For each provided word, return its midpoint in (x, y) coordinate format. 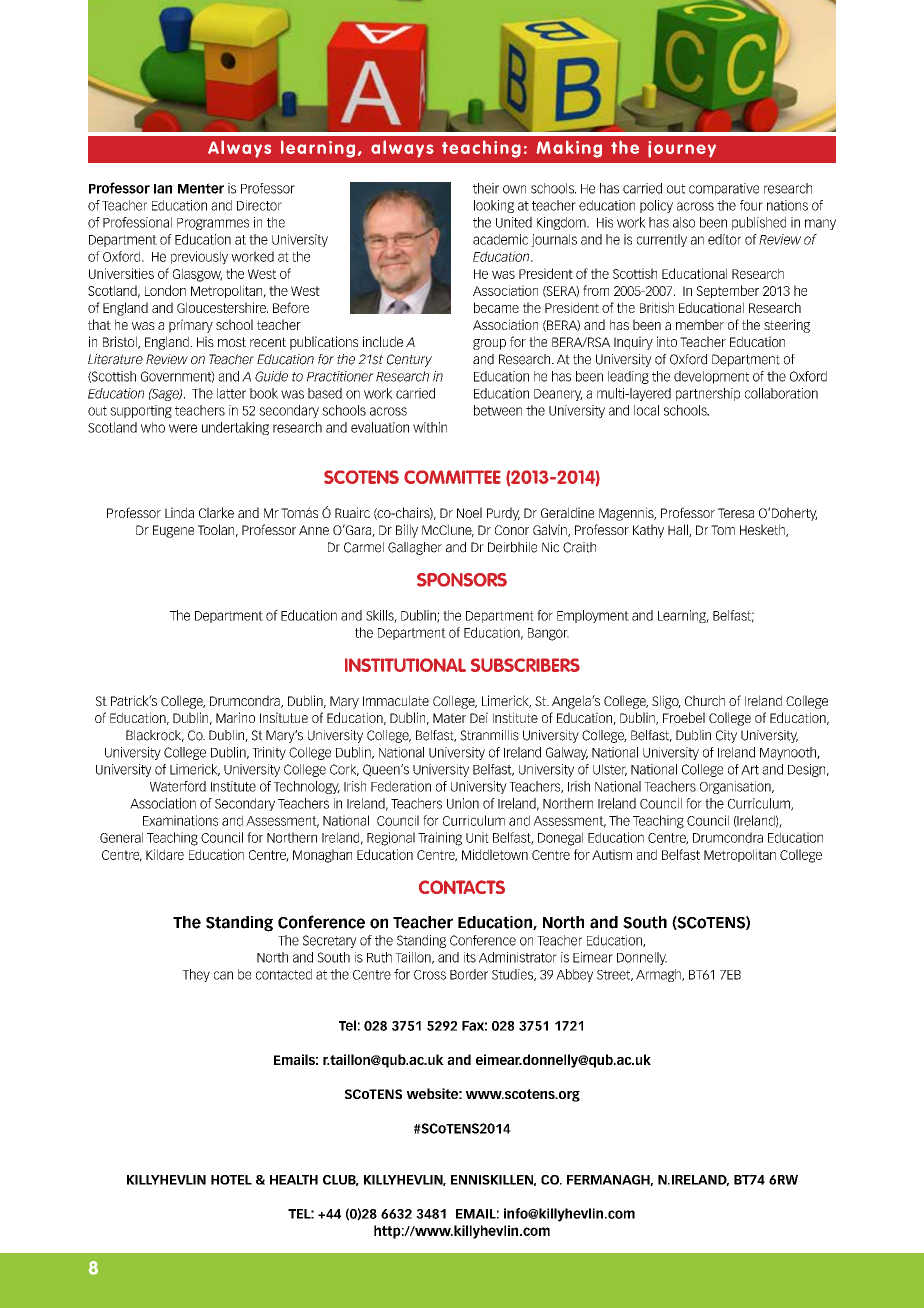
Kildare (165, 854)
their (486, 188)
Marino (235, 717)
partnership (708, 394)
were (183, 428)
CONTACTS (462, 887)
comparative (724, 189)
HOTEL (231, 1180)
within (430, 427)
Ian (163, 189)
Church (705, 700)
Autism (612, 854)
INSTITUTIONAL (405, 665)
